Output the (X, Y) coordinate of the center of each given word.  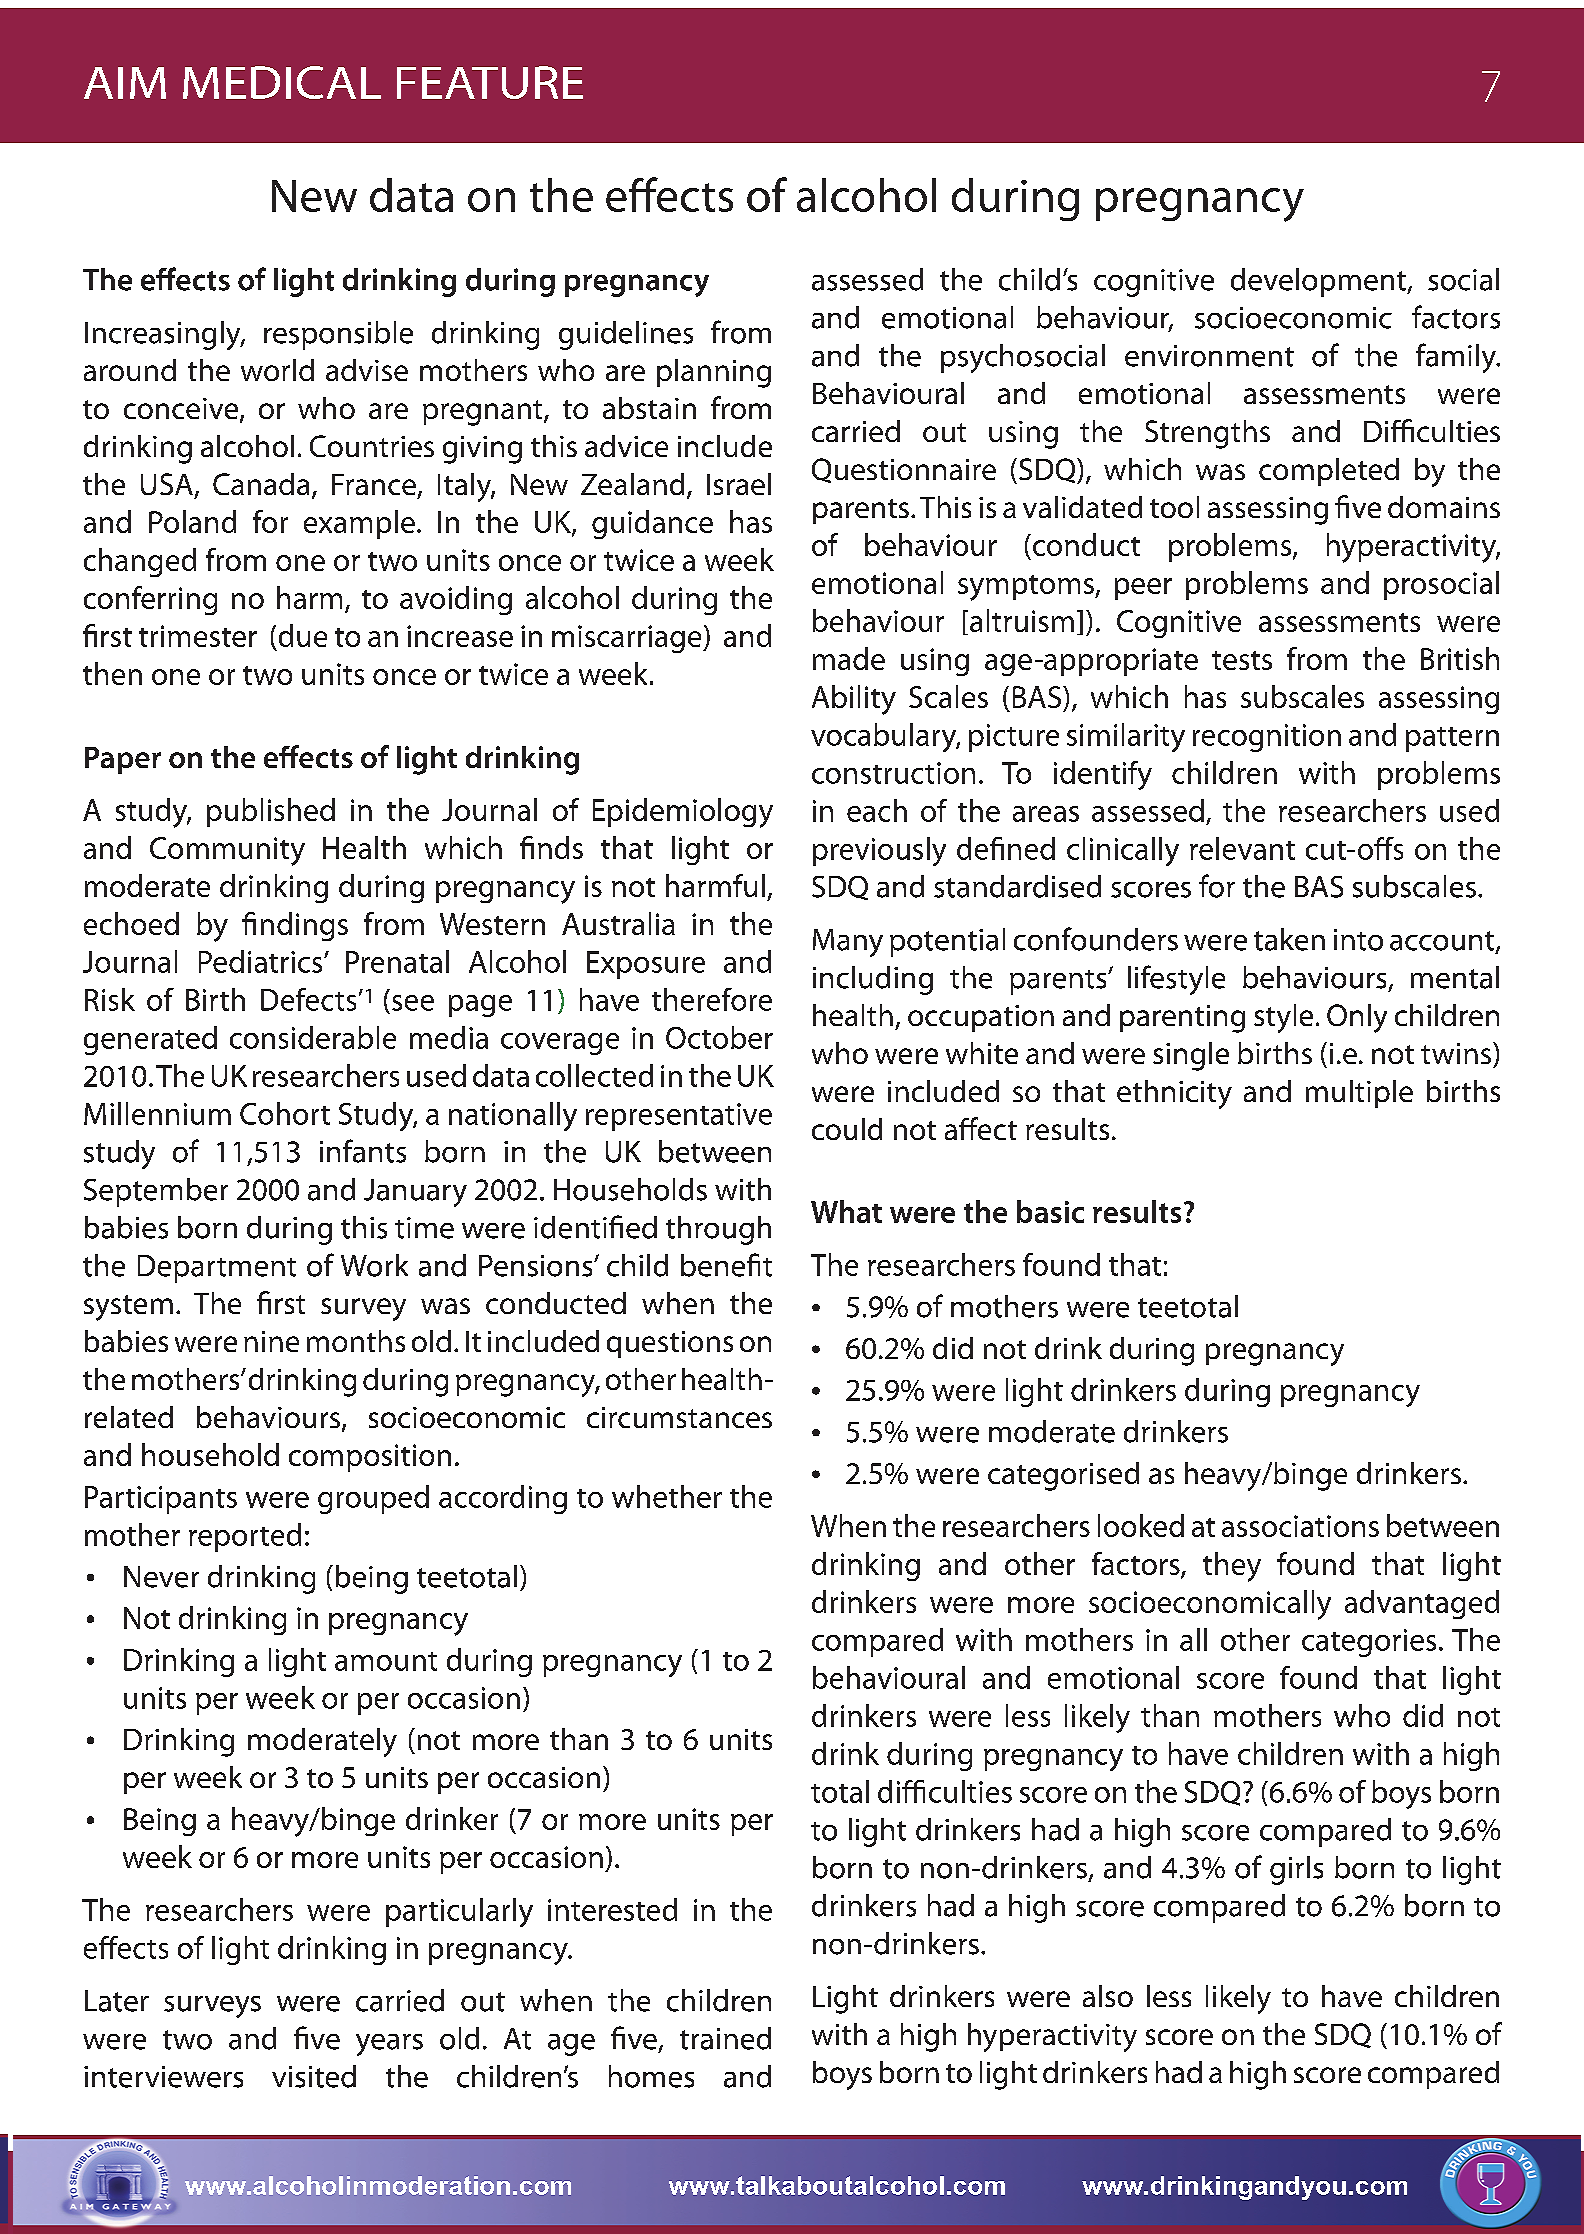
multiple (1359, 1094)
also (1108, 1996)
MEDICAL (282, 82)
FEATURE (490, 82)
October (719, 1037)
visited (314, 2076)
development (1319, 282)
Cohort (285, 1113)
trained (725, 2038)
